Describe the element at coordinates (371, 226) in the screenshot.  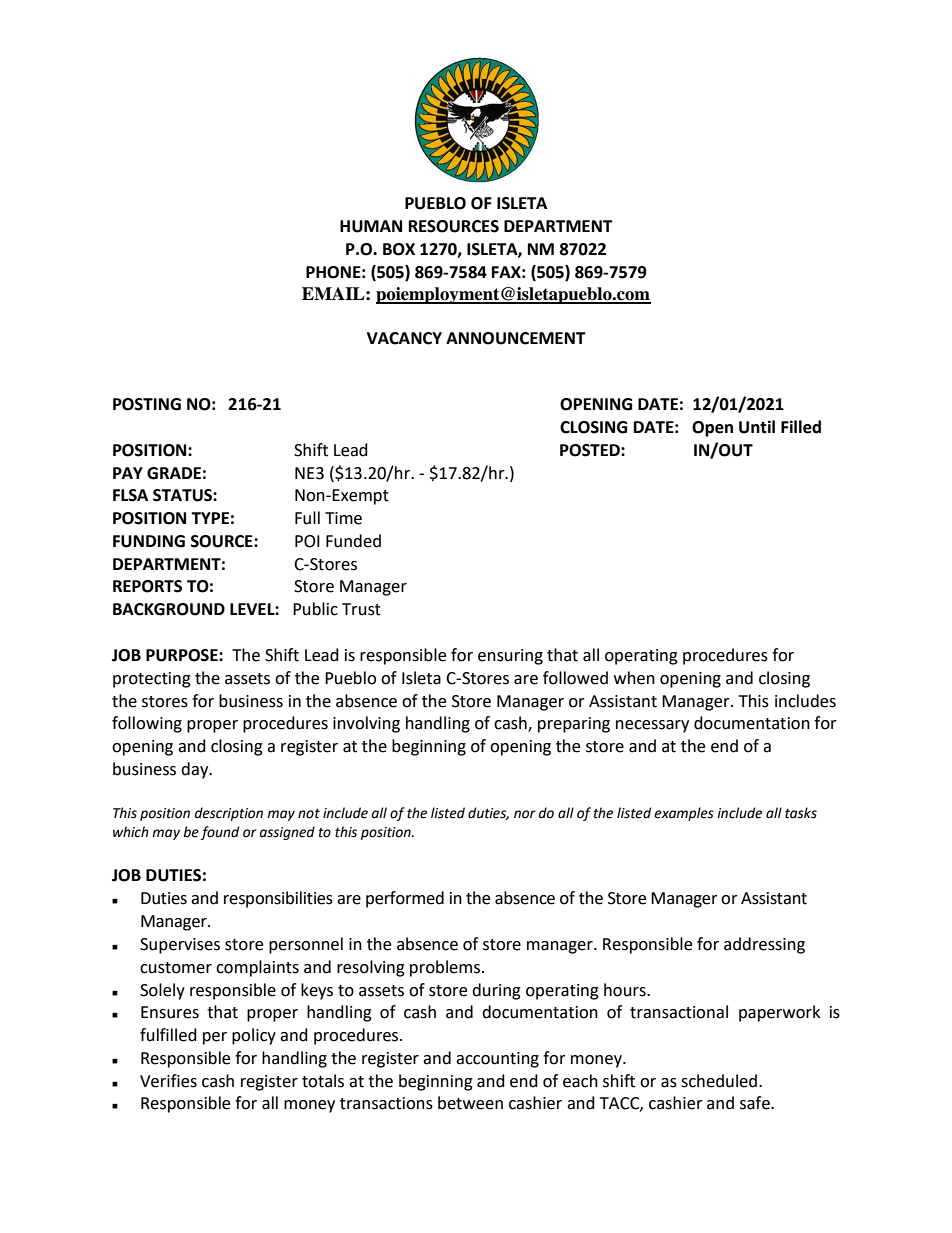
I see `HUMAN` at that location.
